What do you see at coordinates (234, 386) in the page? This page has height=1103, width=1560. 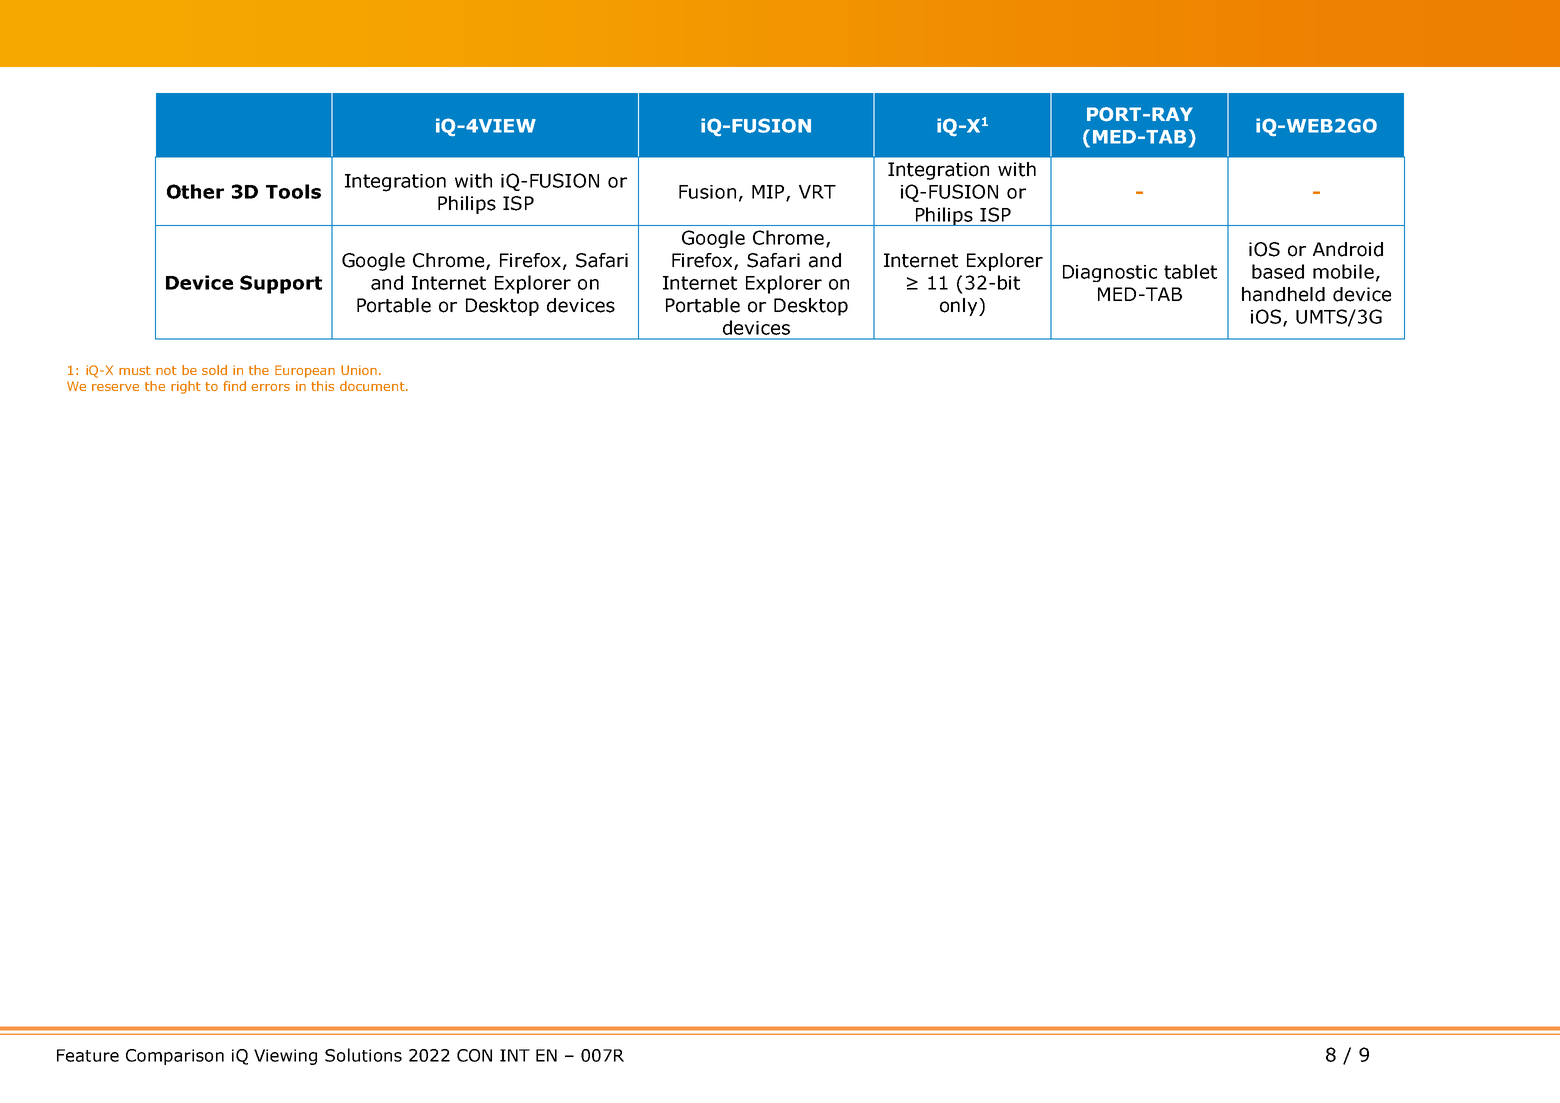 I see `find` at bounding box center [234, 386].
